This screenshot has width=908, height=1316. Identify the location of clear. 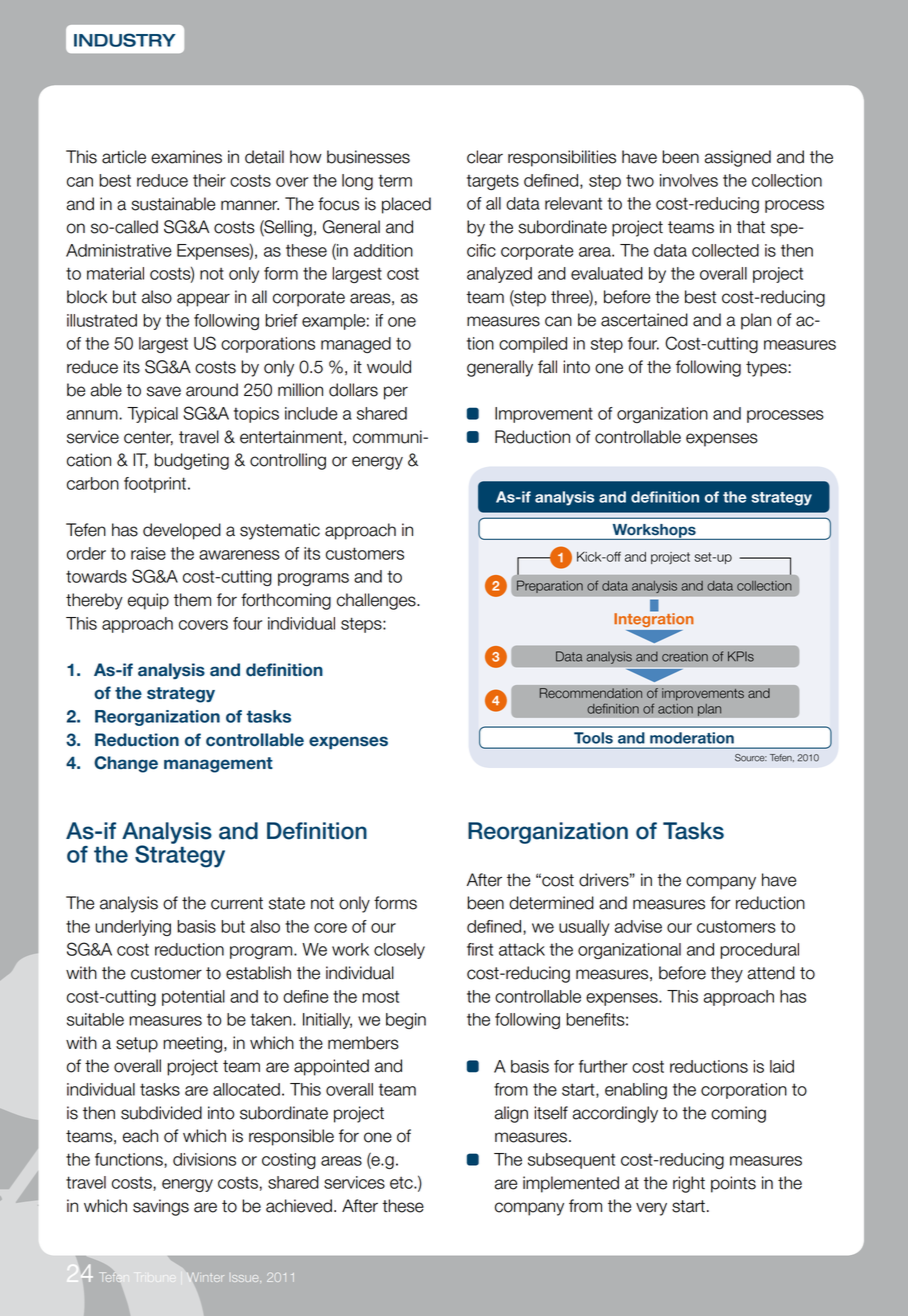
(485, 157).
